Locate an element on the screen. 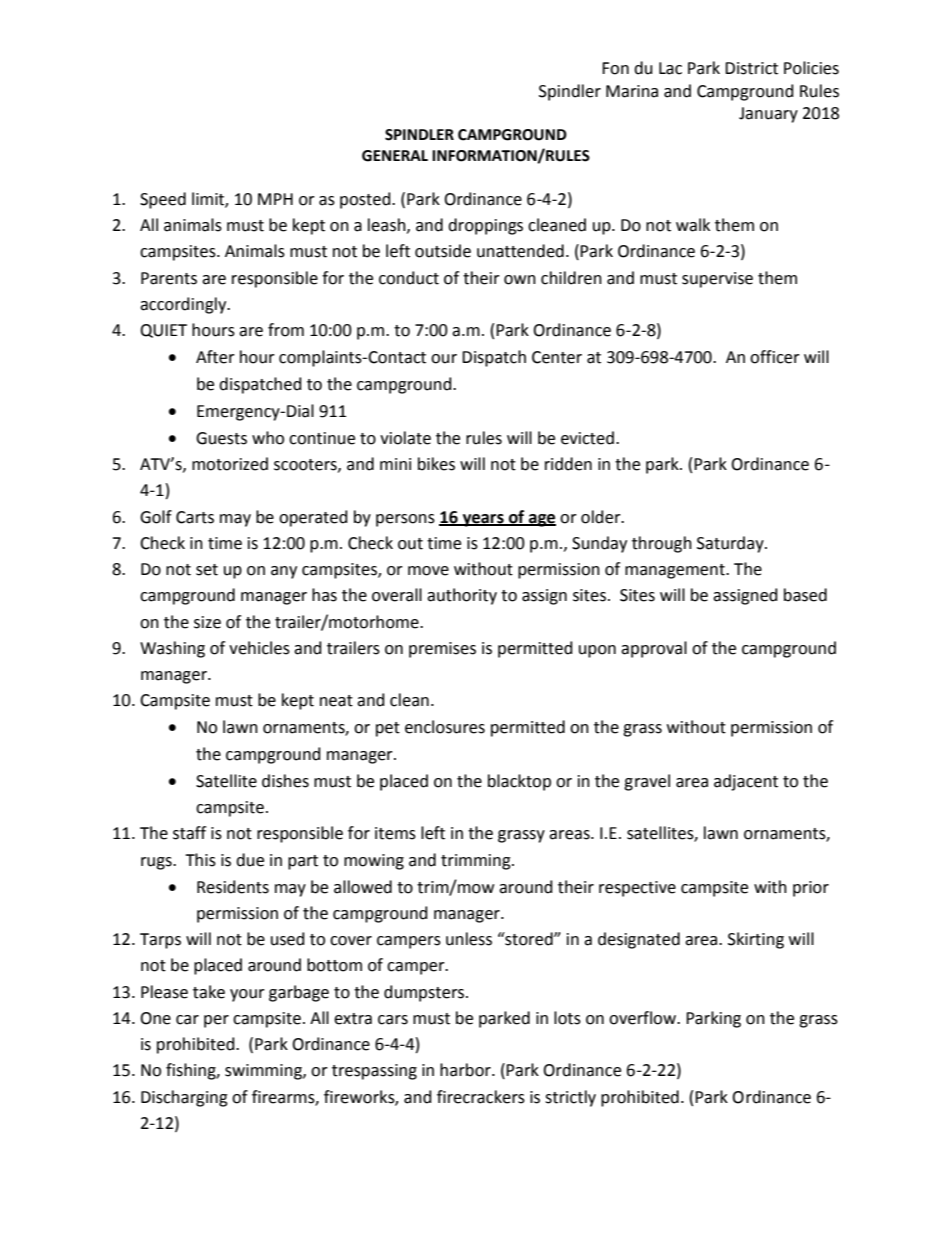 This screenshot has height=1233, width=952. swimming is located at coordinates (264, 1072).
